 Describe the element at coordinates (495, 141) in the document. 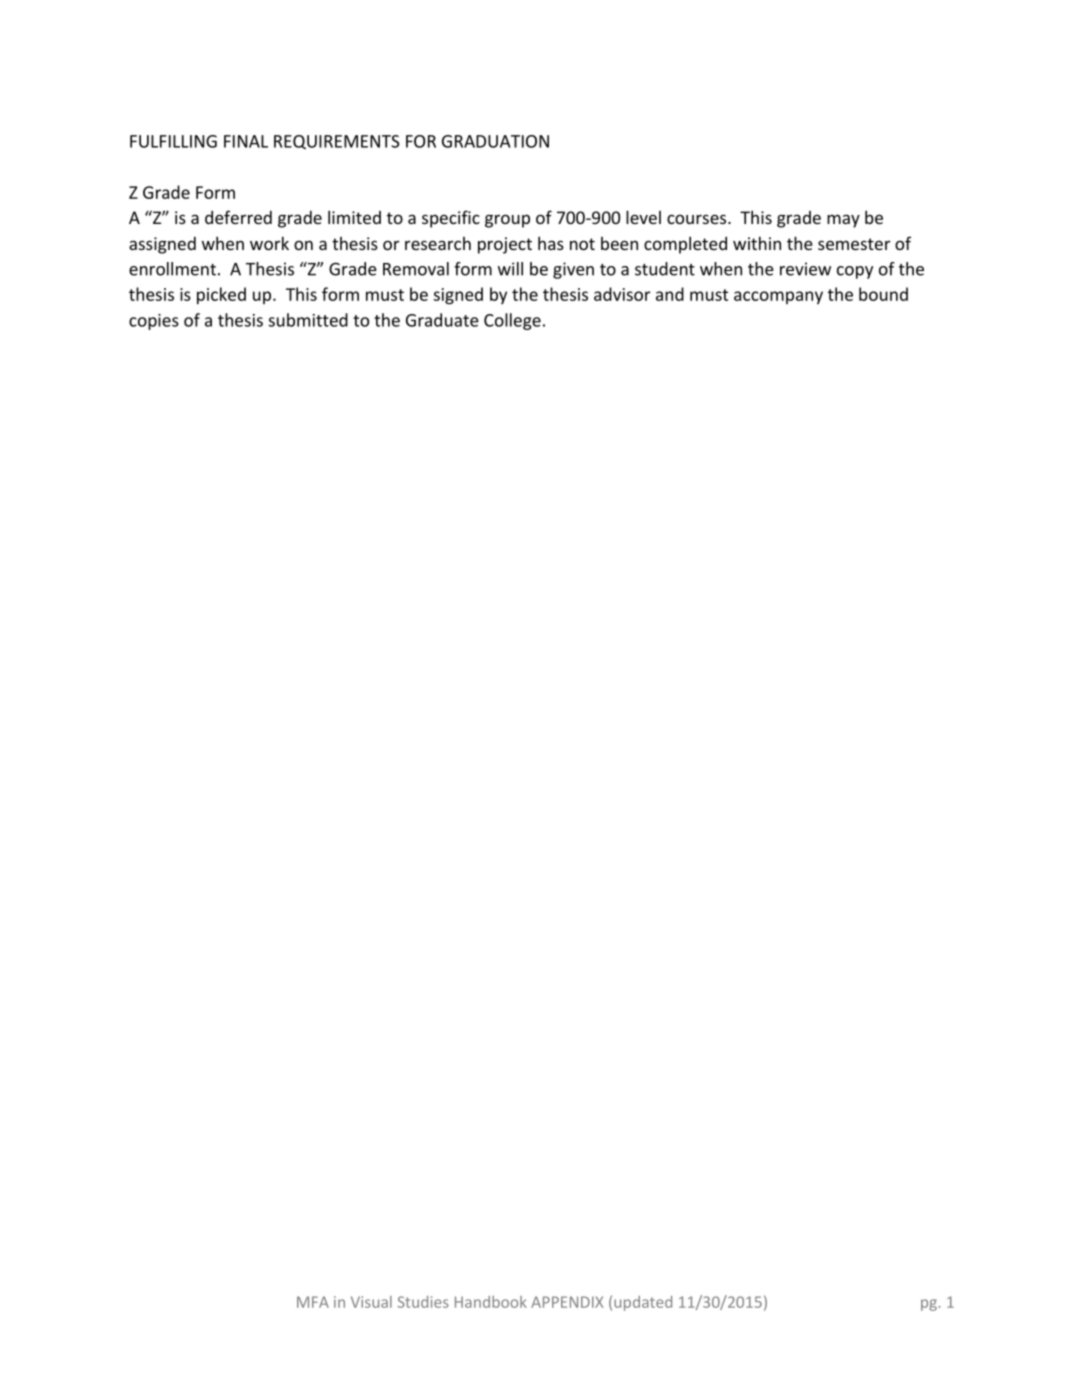

I see `GRADUATION` at that location.
